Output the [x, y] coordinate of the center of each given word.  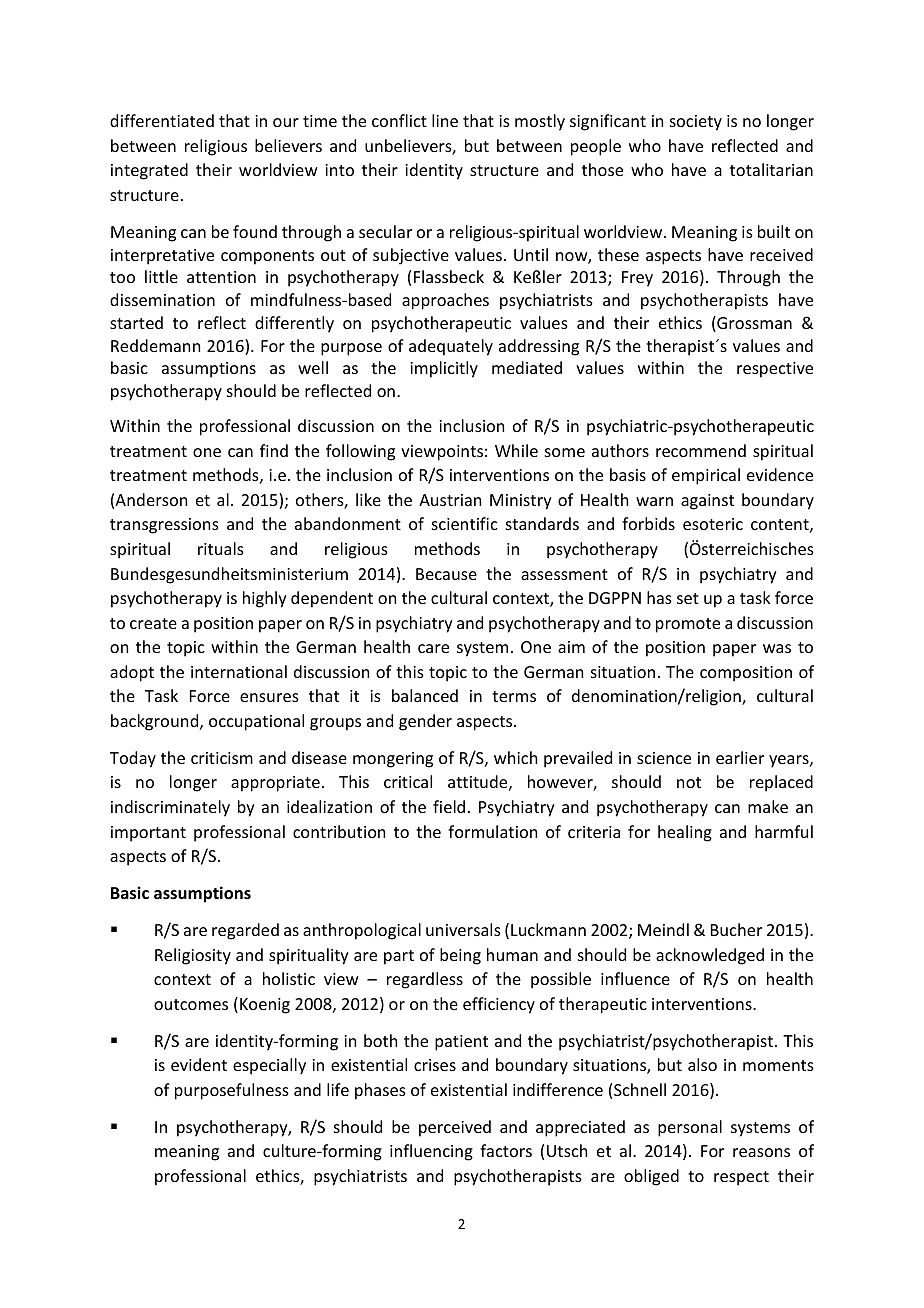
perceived [455, 1128]
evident [199, 1064]
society [696, 123]
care [433, 648]
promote [688, 625]
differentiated [162, 120]
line [445, 120]
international [239, 671]
